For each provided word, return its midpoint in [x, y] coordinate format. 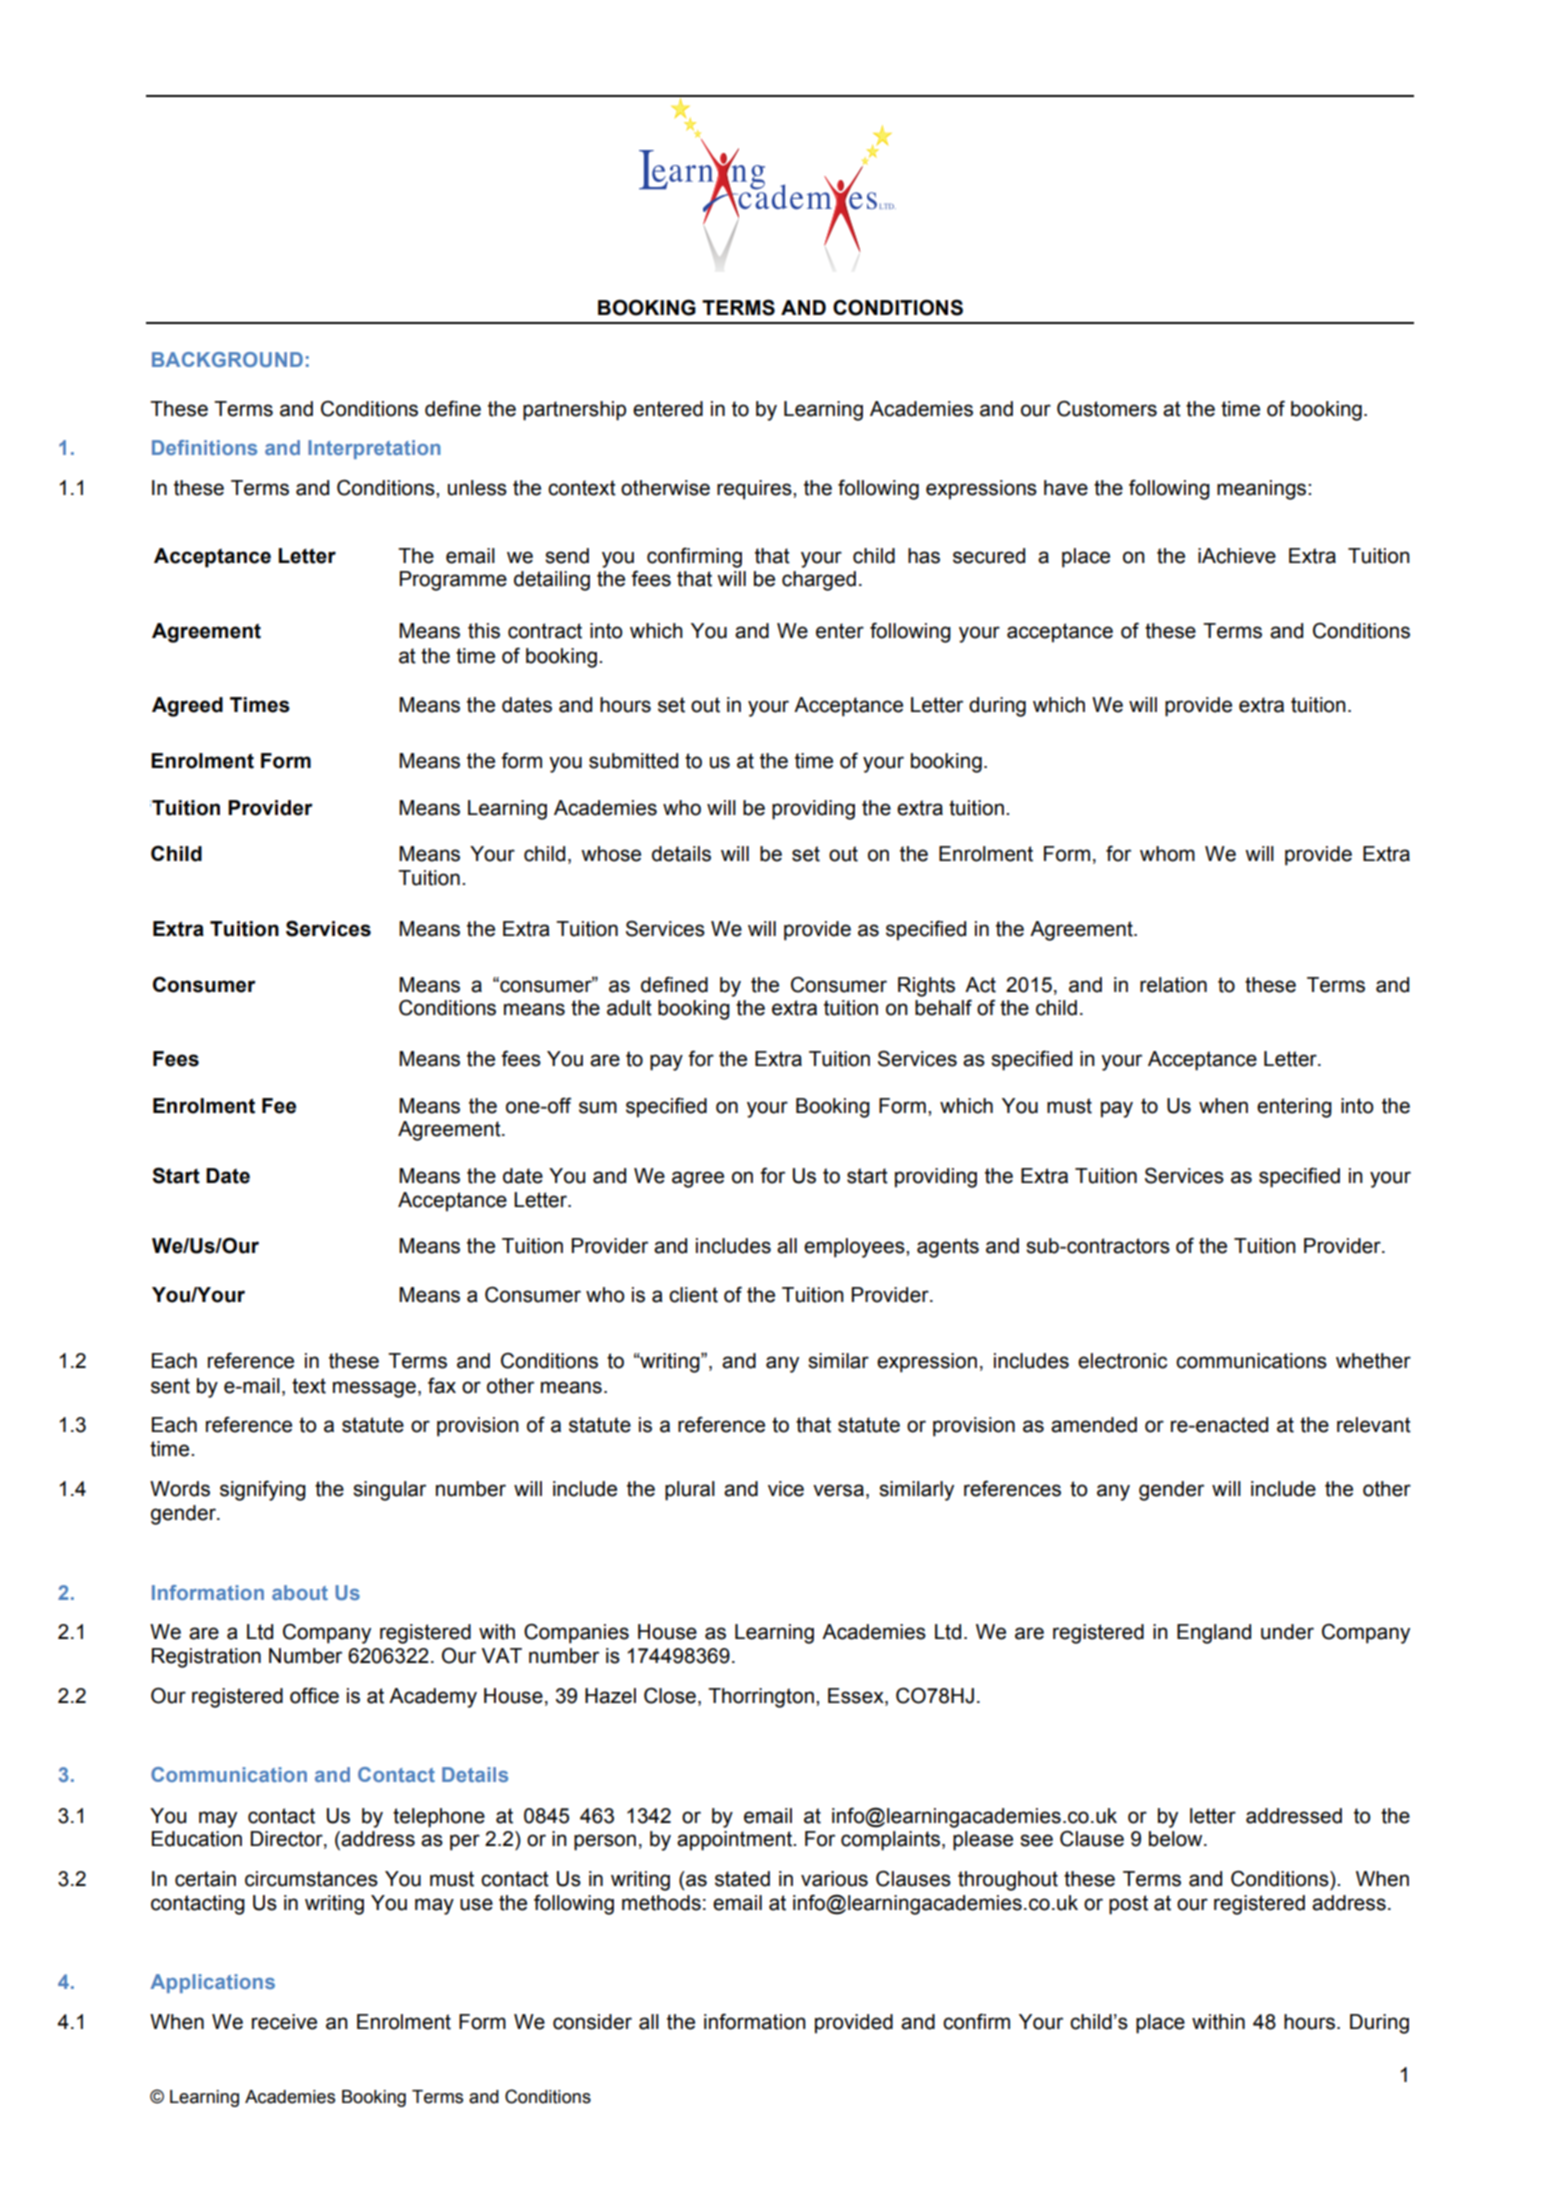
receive [284, 2022]
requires [755, 490]
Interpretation [374, 449]
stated [742, 1879]
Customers [1107, 408]
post [1128, 1905]
